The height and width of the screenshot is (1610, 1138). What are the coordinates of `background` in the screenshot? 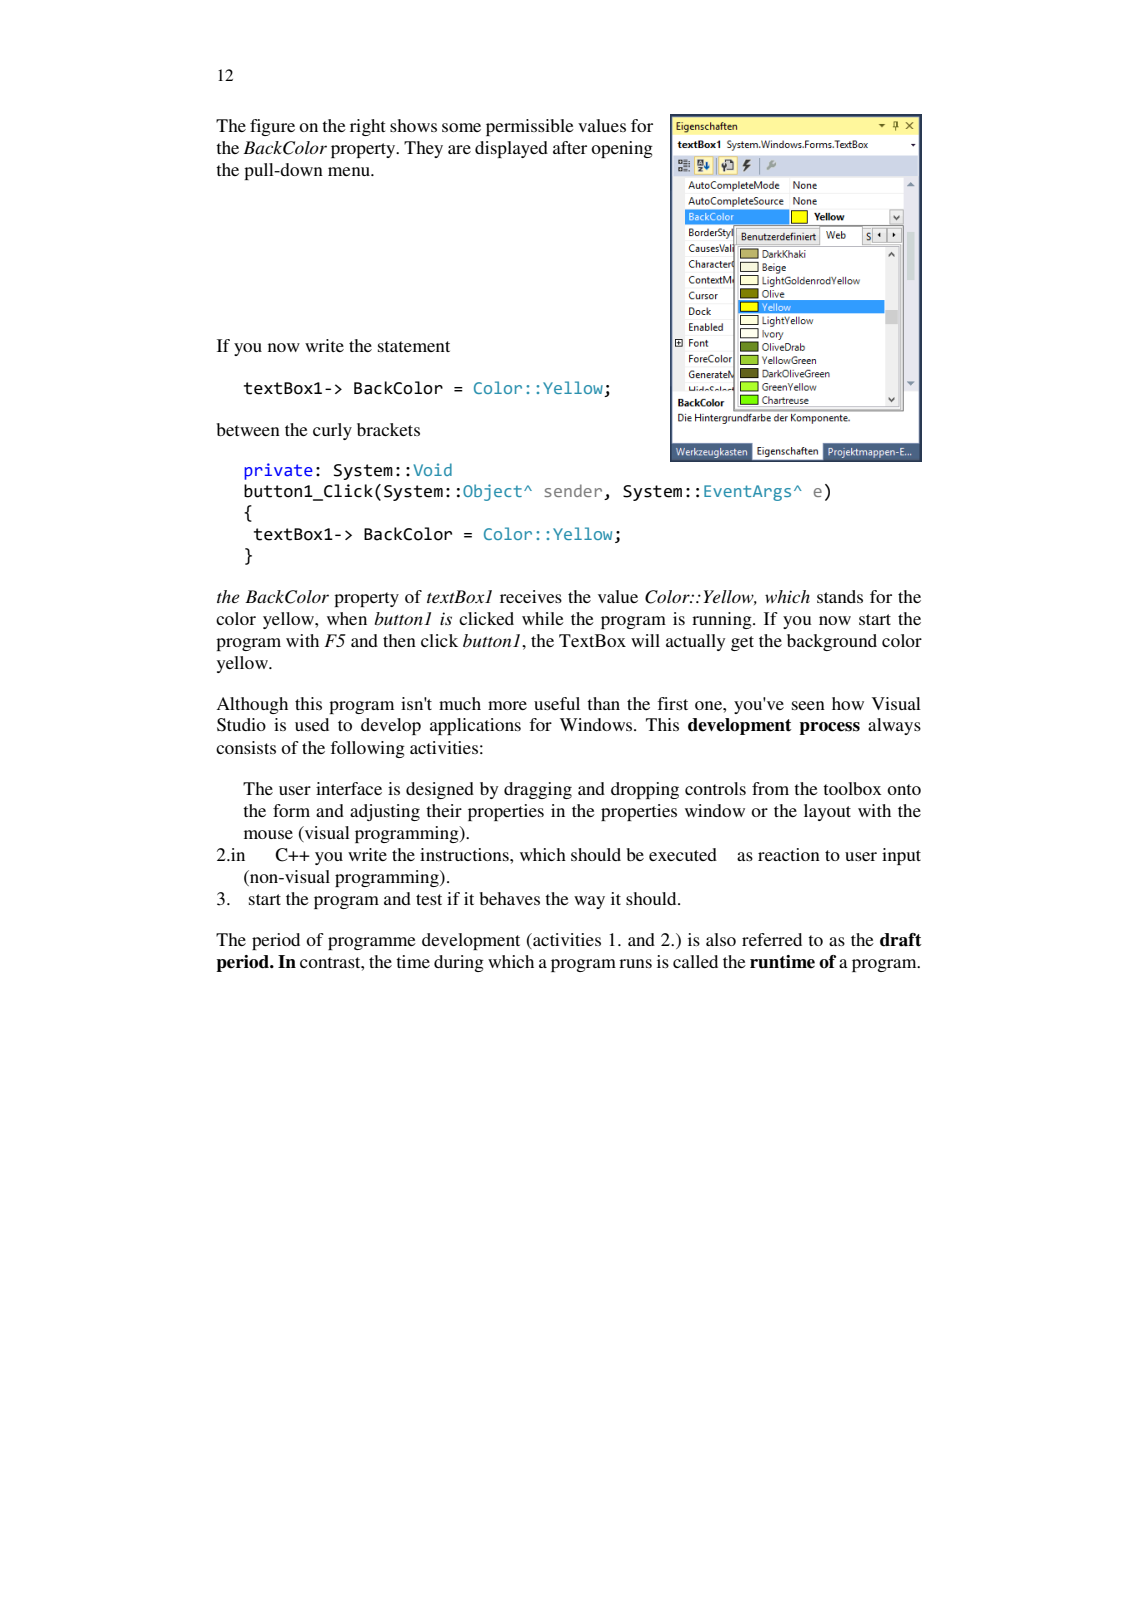 It's located at (832, 642).
